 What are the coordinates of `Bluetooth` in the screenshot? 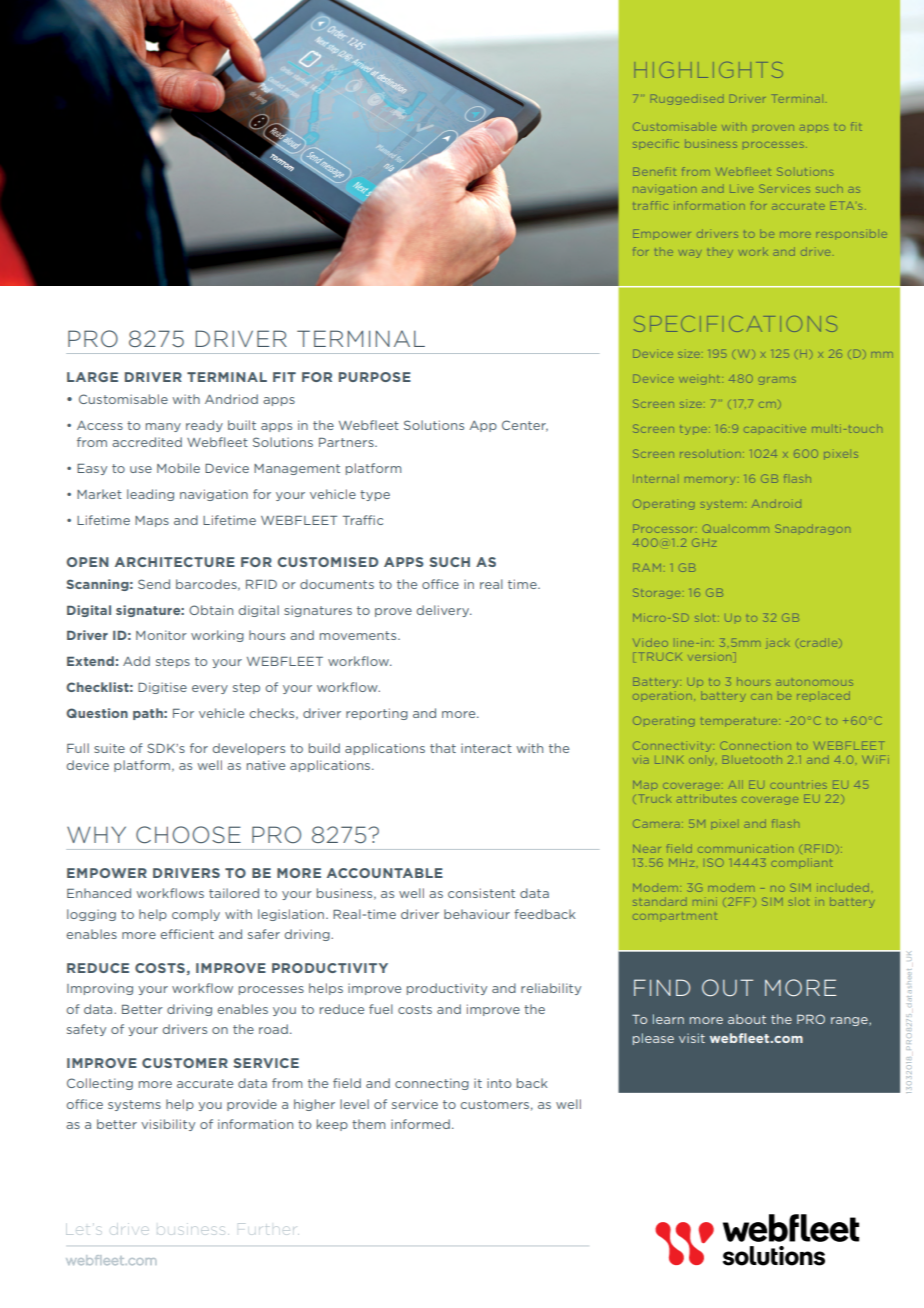 It's located at (752, 759).
